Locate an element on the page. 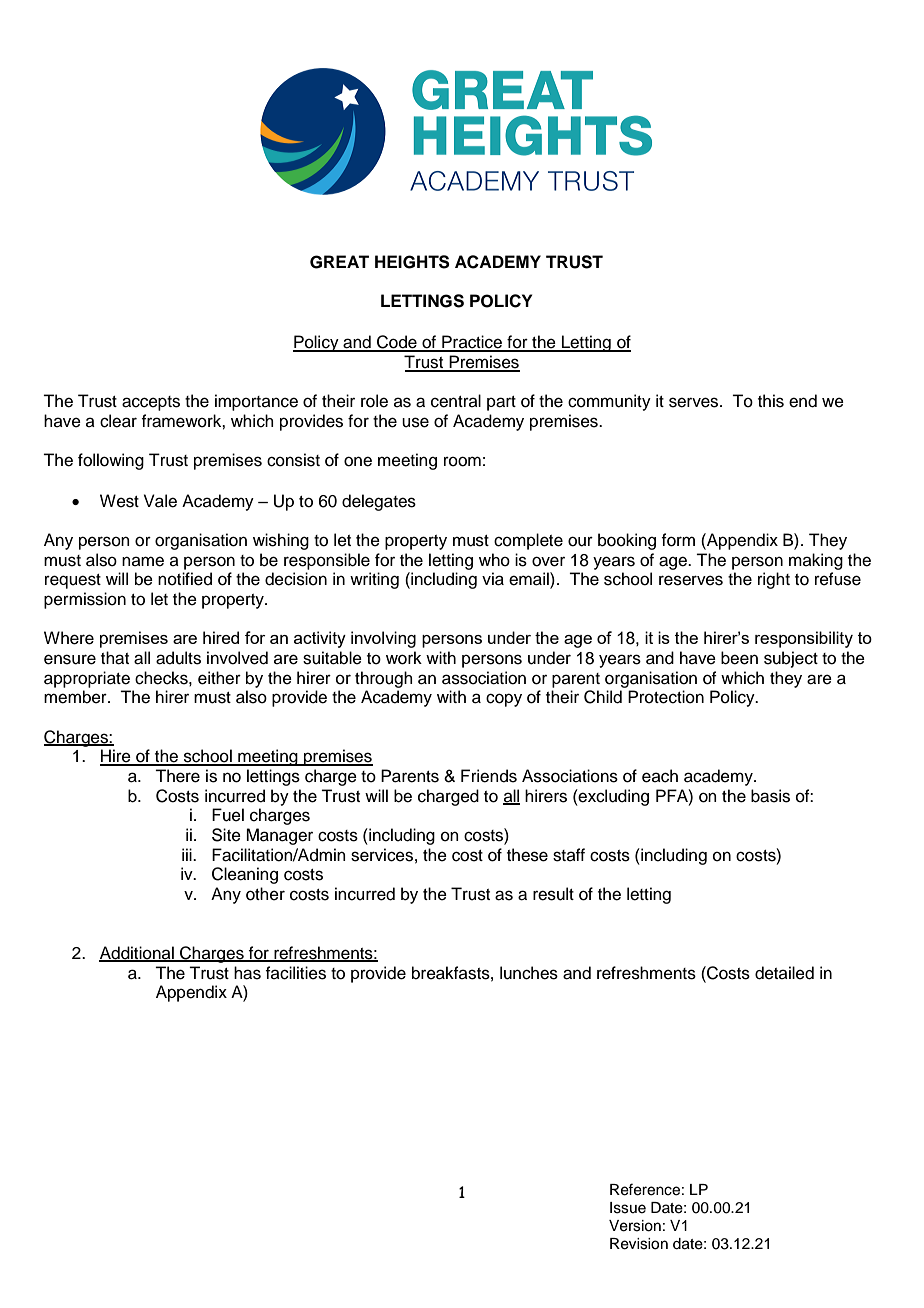  has is located at coordinates (247, 973).
